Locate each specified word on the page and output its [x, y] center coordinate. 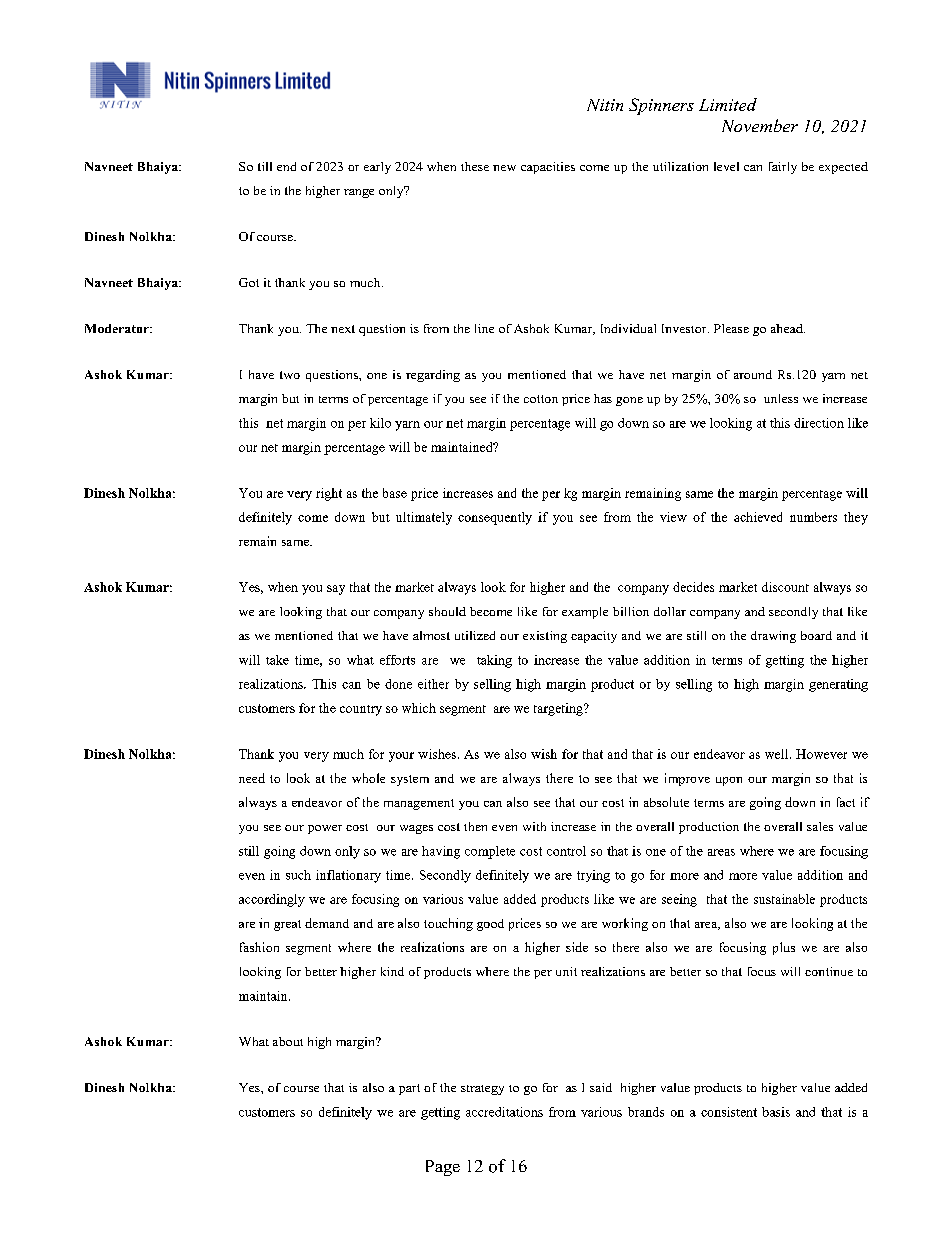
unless [781, 398]
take [277, 660]
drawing [773, 637]
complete [490, 852]
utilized [475, 635]
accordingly [272, 900]
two [290, 375]
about [288, 1041]
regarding [433, 376]
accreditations [504, 1112]
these [475, 166]
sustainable [784, 899]
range [359, 193]
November [760, 125]
